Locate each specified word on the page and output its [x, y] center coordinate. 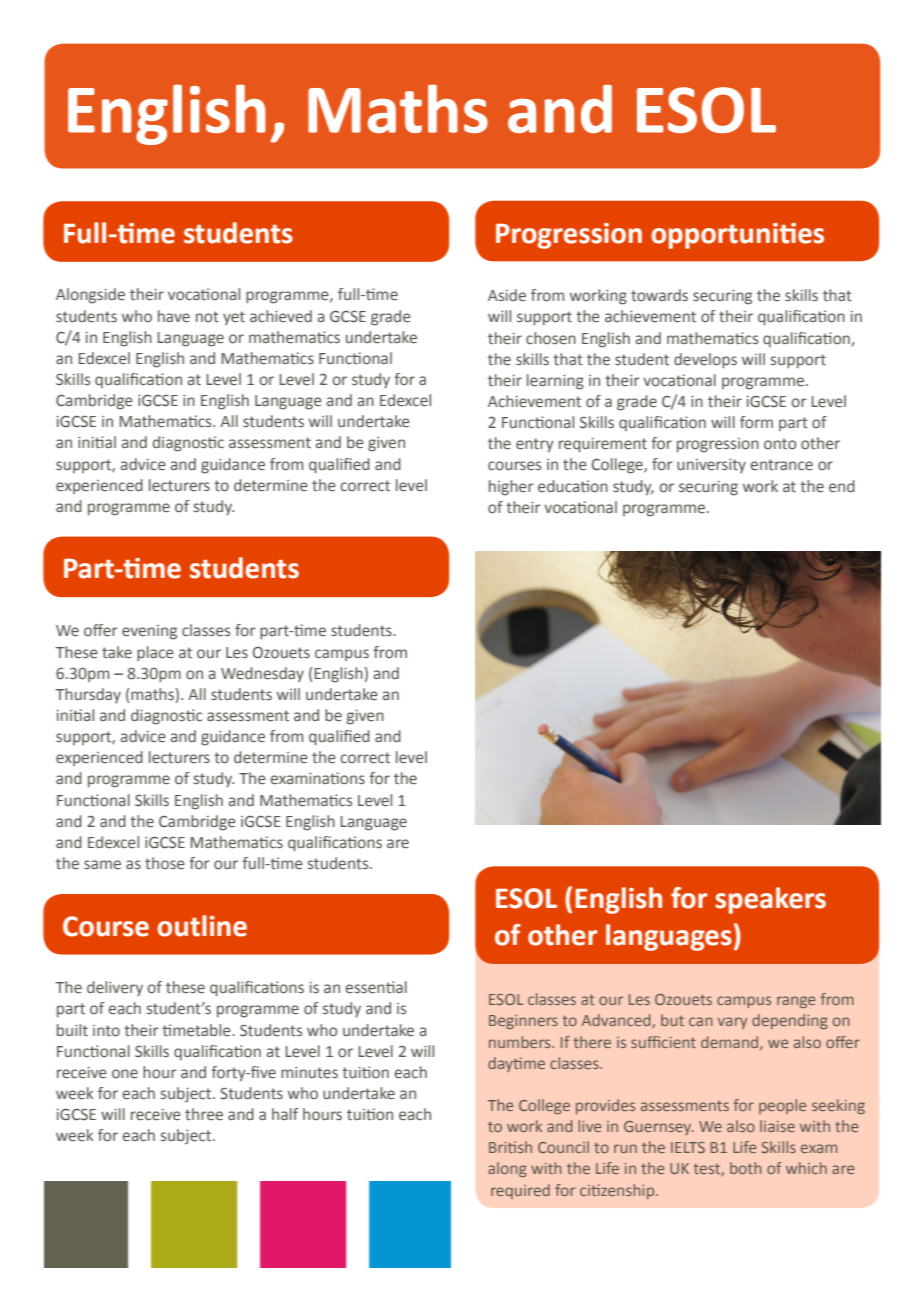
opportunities [738, 236]
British [510, 1147]
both [746, 1168]
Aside [507, 295]
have [174, 316]
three [204, 1114]
